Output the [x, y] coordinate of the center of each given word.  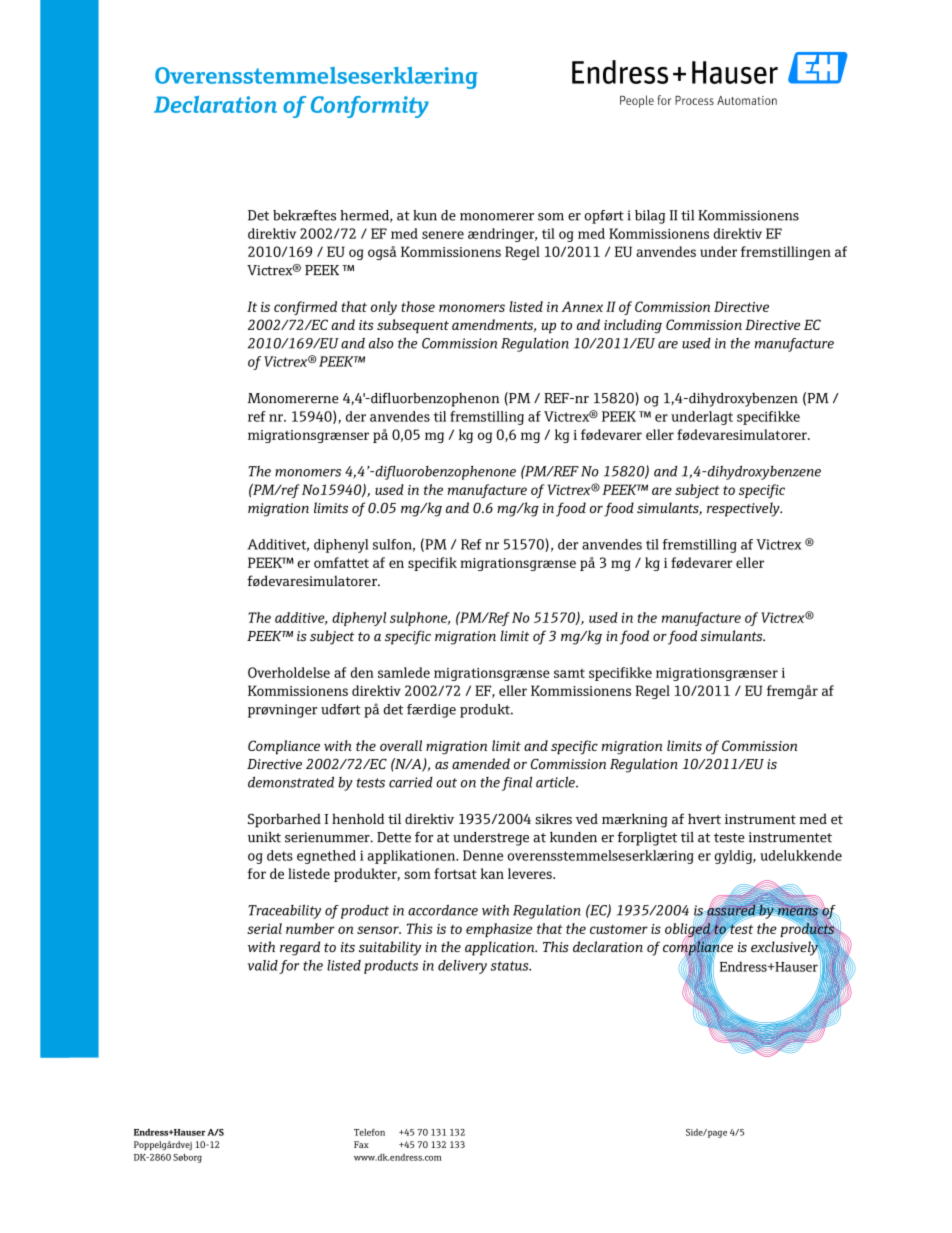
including [633, 326]
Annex [582, 306]
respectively [744, 509]
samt [569, 673]
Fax [361, 1144]
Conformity [370, 107]
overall [401, 745]
